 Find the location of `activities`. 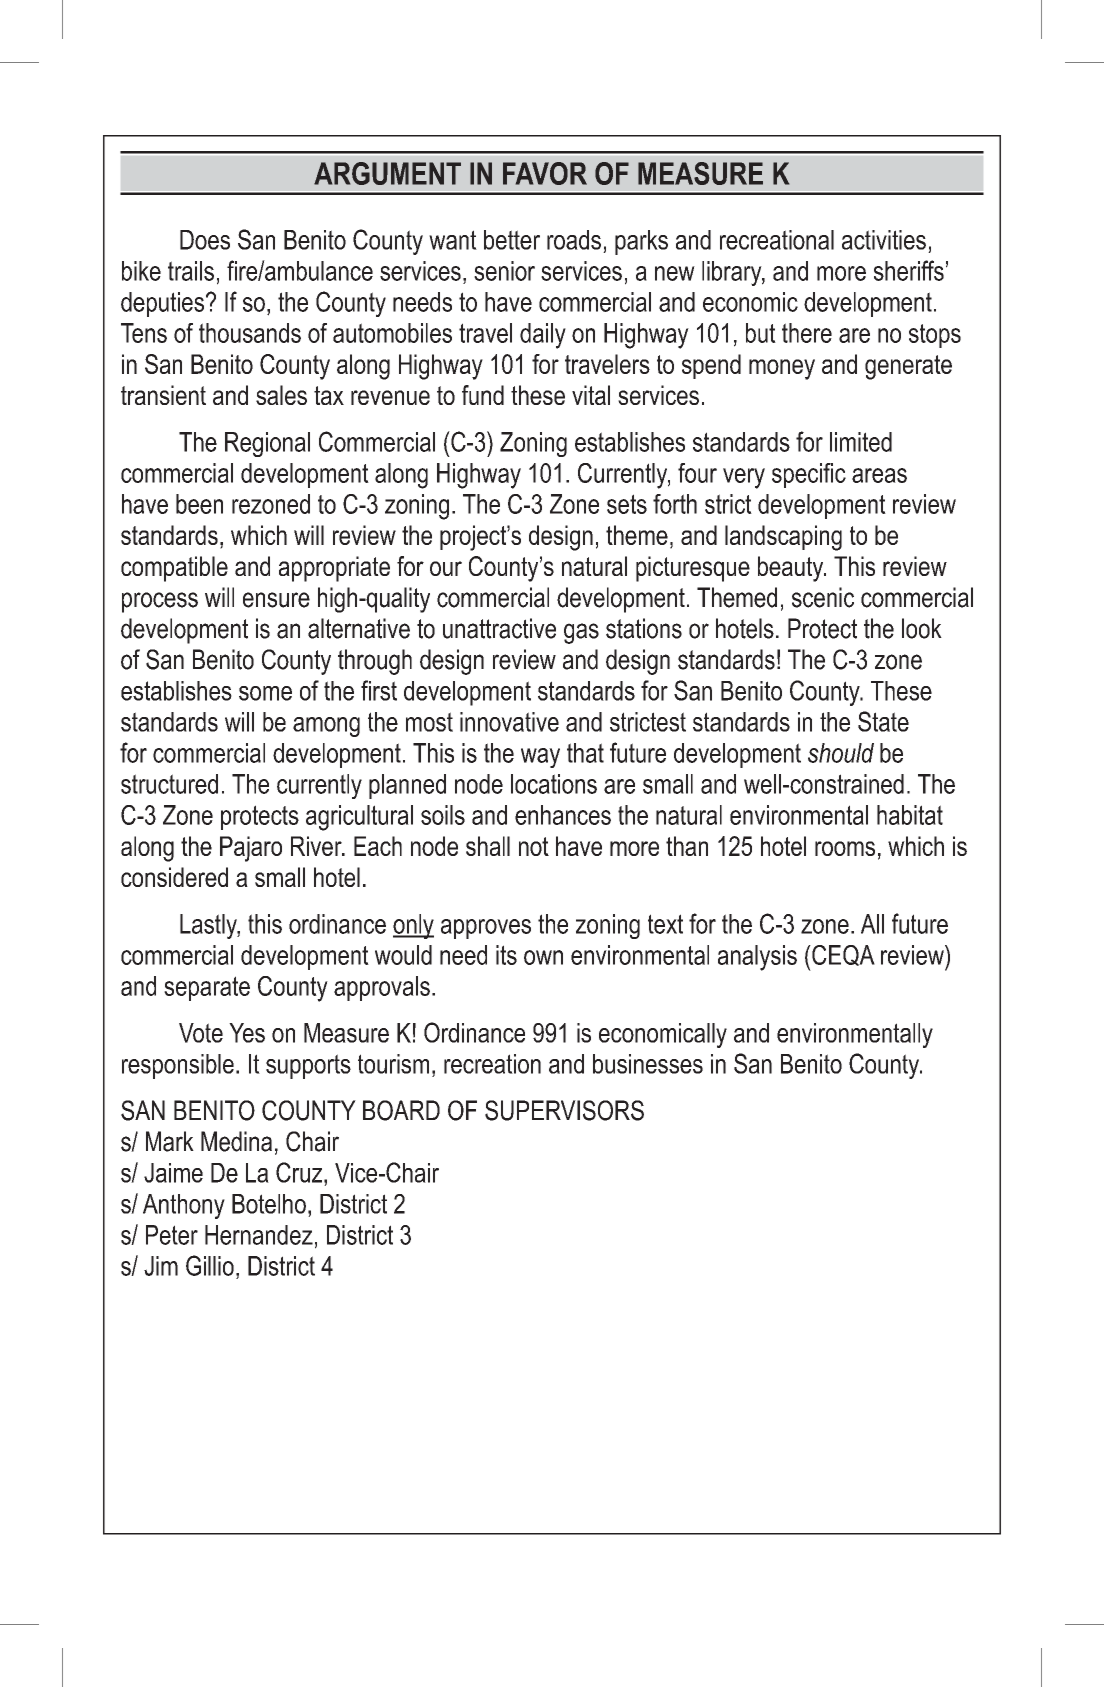

activities is located at coordinates (884, 240).
